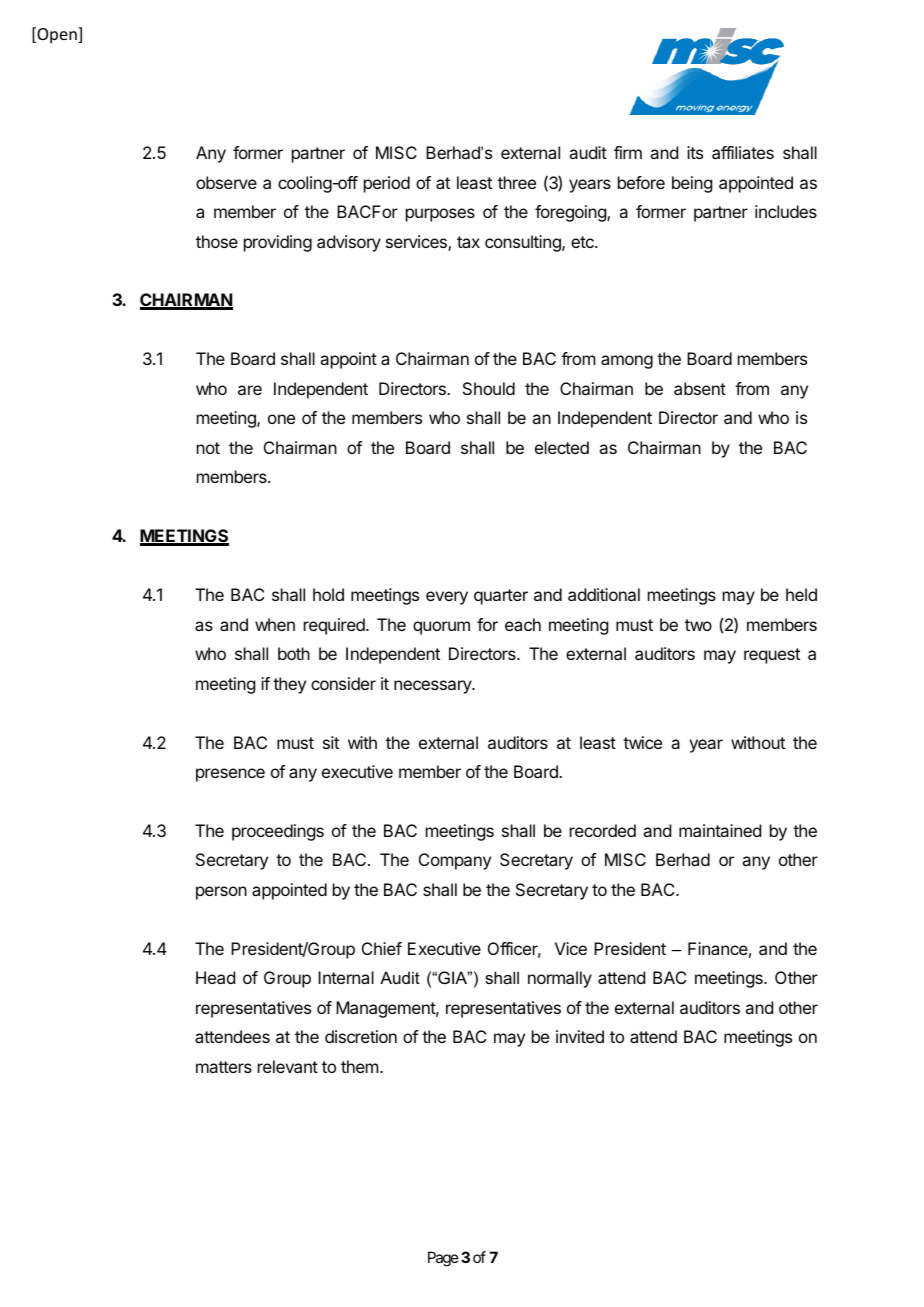 The height and width of the screenshot is (1307, 924). Describe the element at coordinates (443, 1259) in the screenshot. I see `Page` at that location.
